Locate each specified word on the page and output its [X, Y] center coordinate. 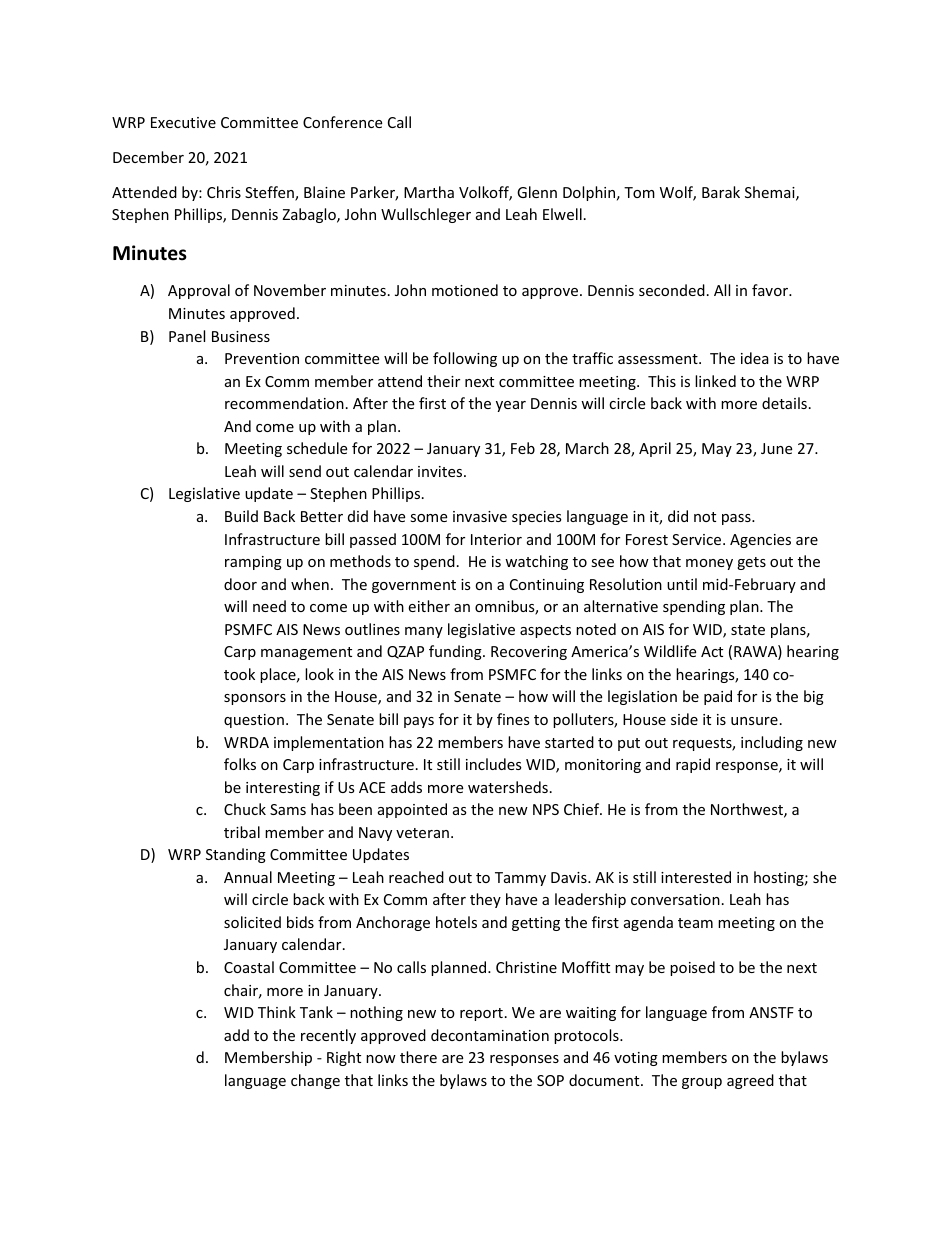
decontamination [490, 1035]
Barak [721, 192]
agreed [750, 1081]
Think [277, 1012]
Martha [429, 192]
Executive [183, 122]
